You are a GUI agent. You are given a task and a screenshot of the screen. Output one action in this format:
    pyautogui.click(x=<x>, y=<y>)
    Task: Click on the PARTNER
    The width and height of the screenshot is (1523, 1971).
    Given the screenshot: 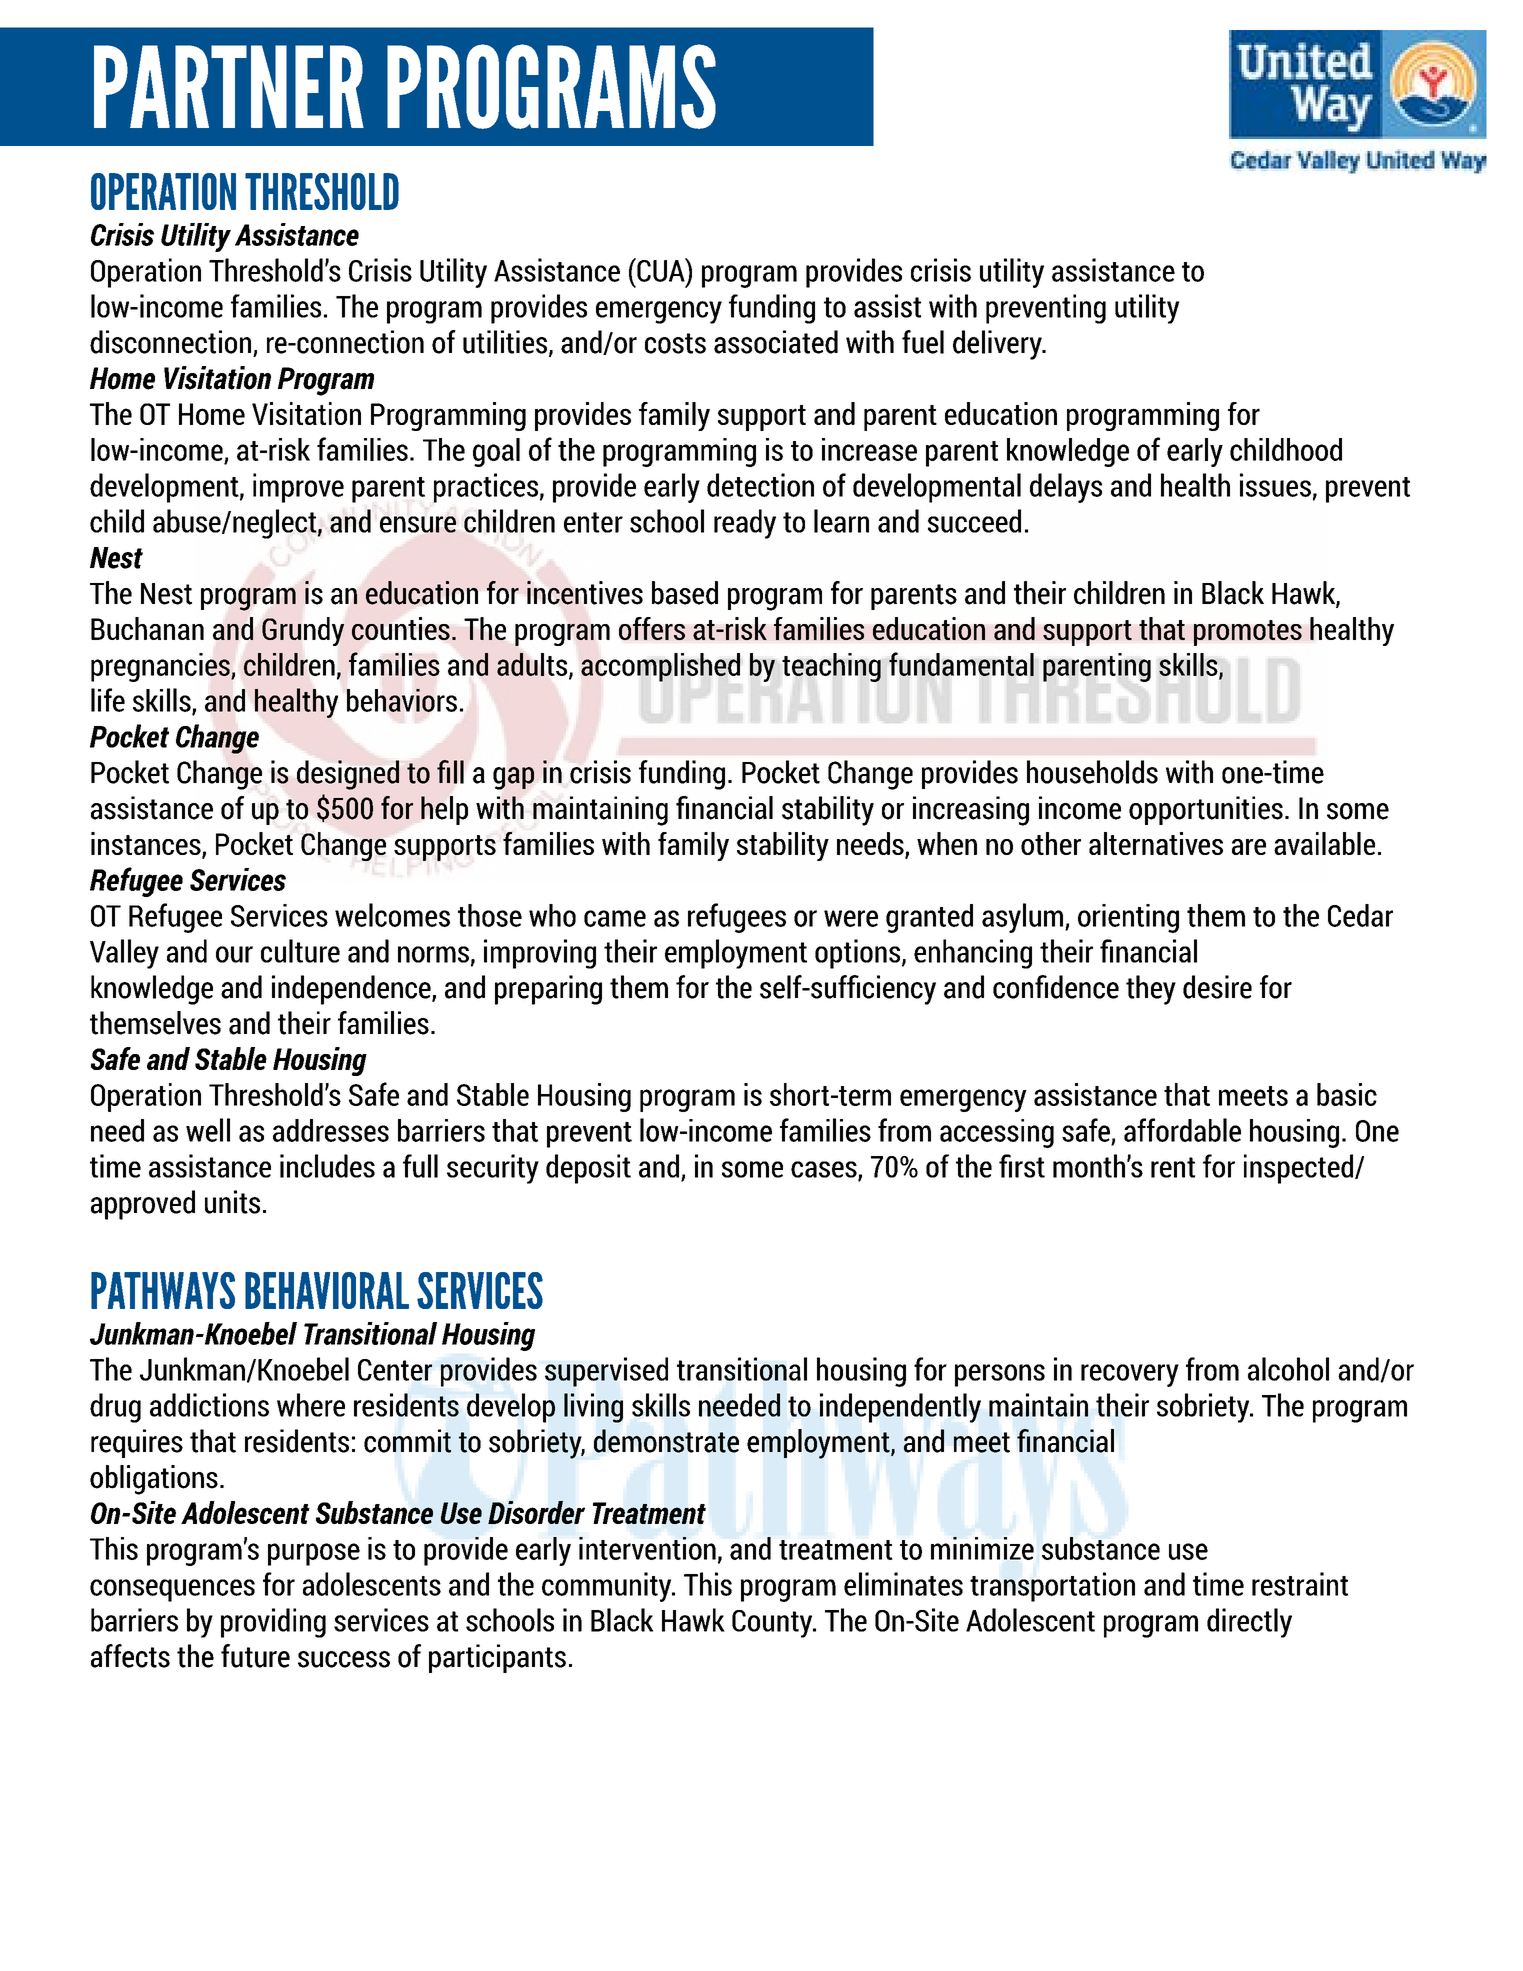 What is the action you would take?
    pyautogui.click(x=229, y=86)
